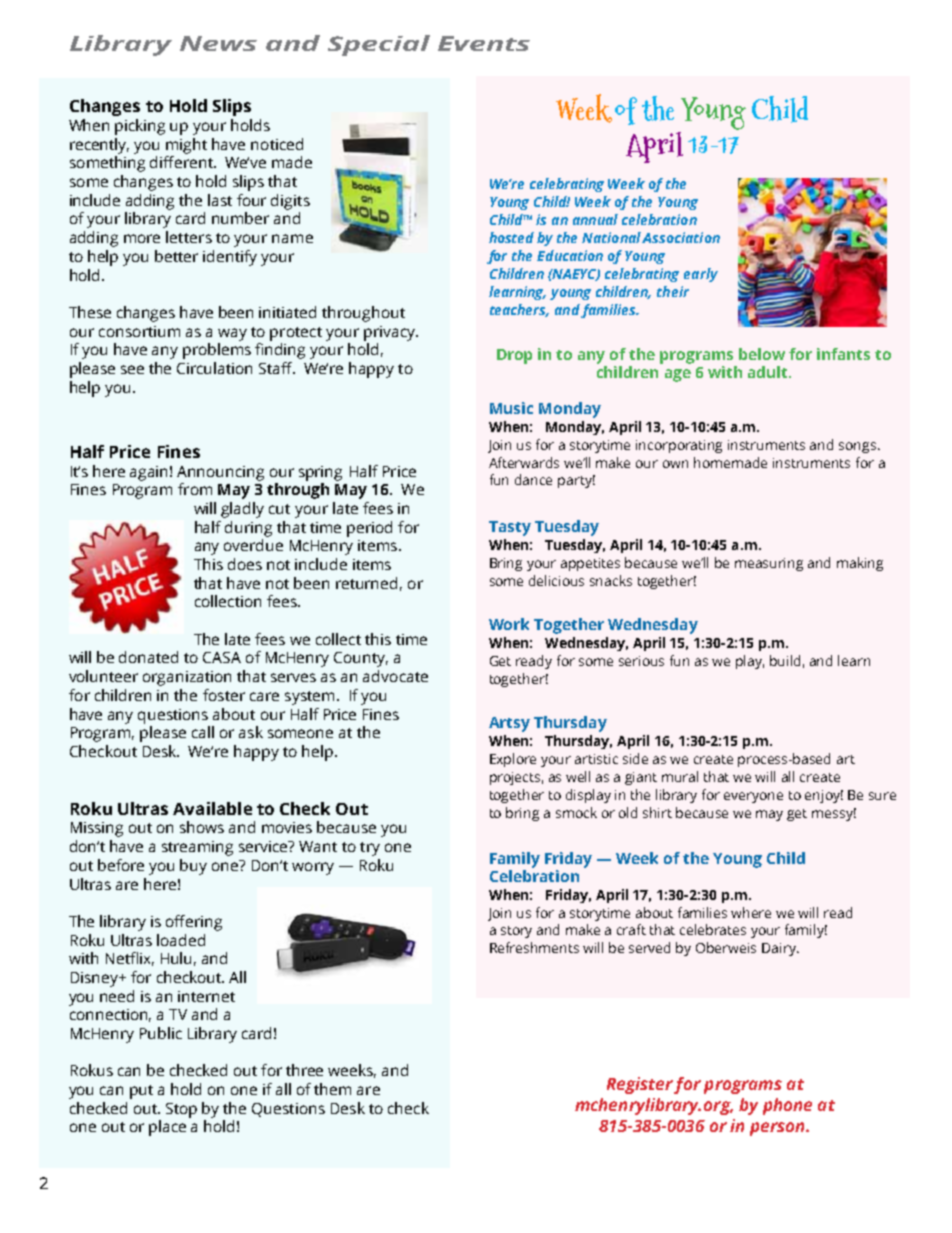 The image size is (952, 1233). Describe the element at coordinates (181, 1110) in the page. I see `Stop` at that location.
